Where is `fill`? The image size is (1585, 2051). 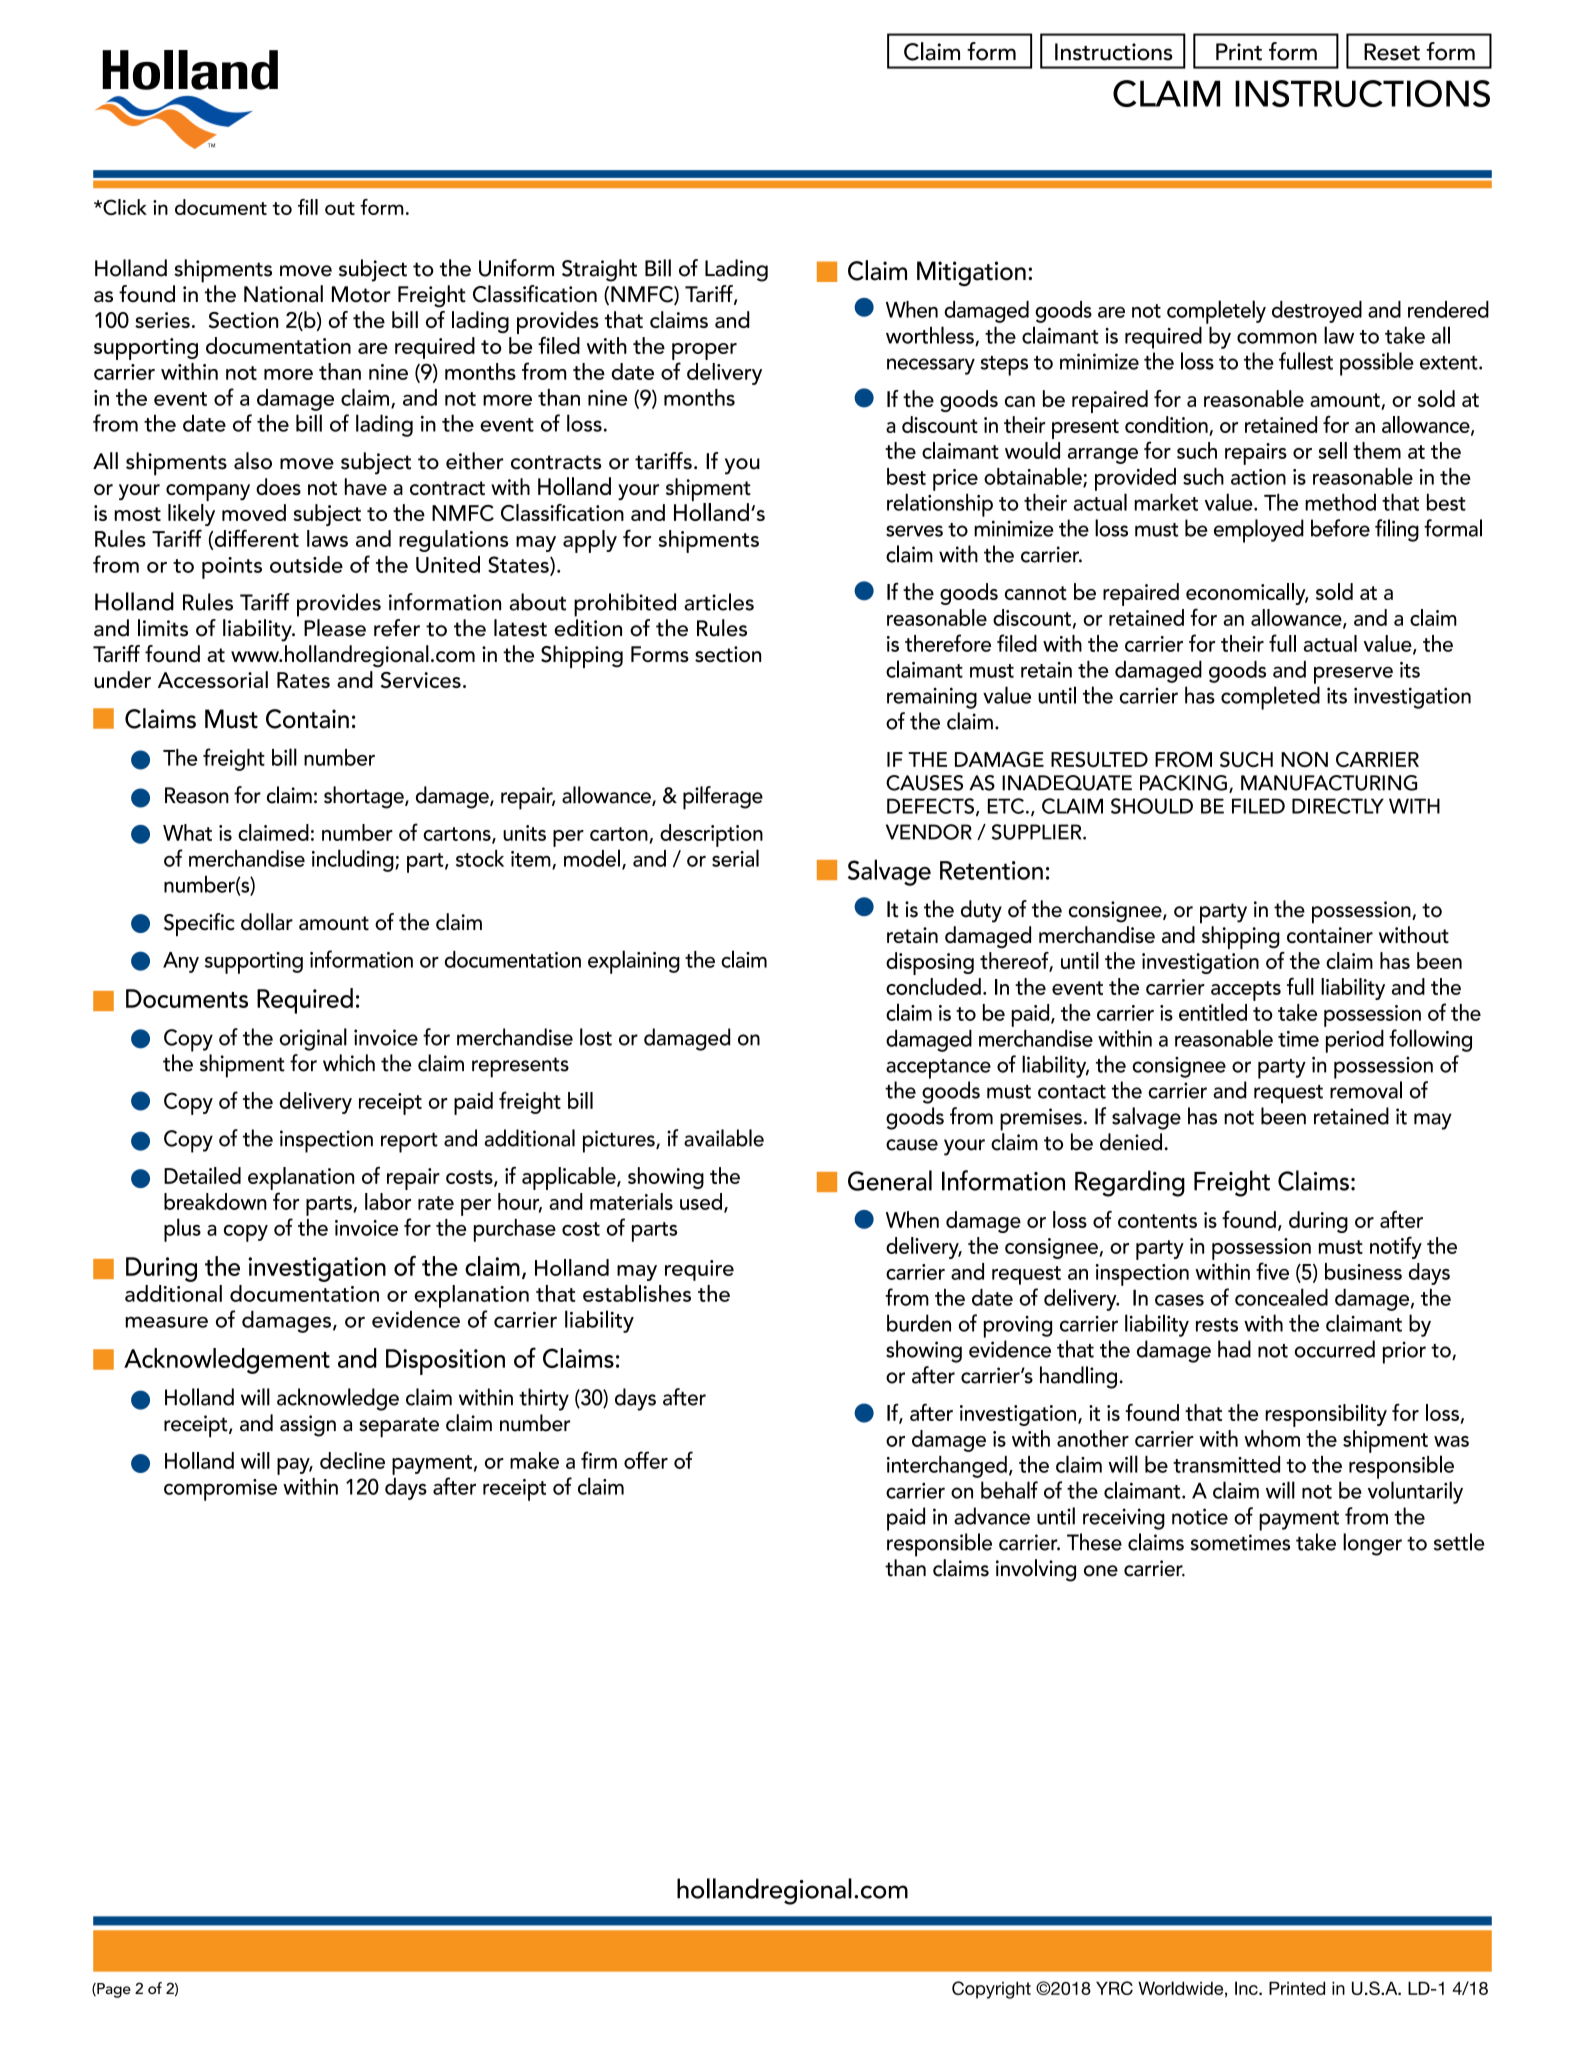
fill is located at coordinates (308, 207).
